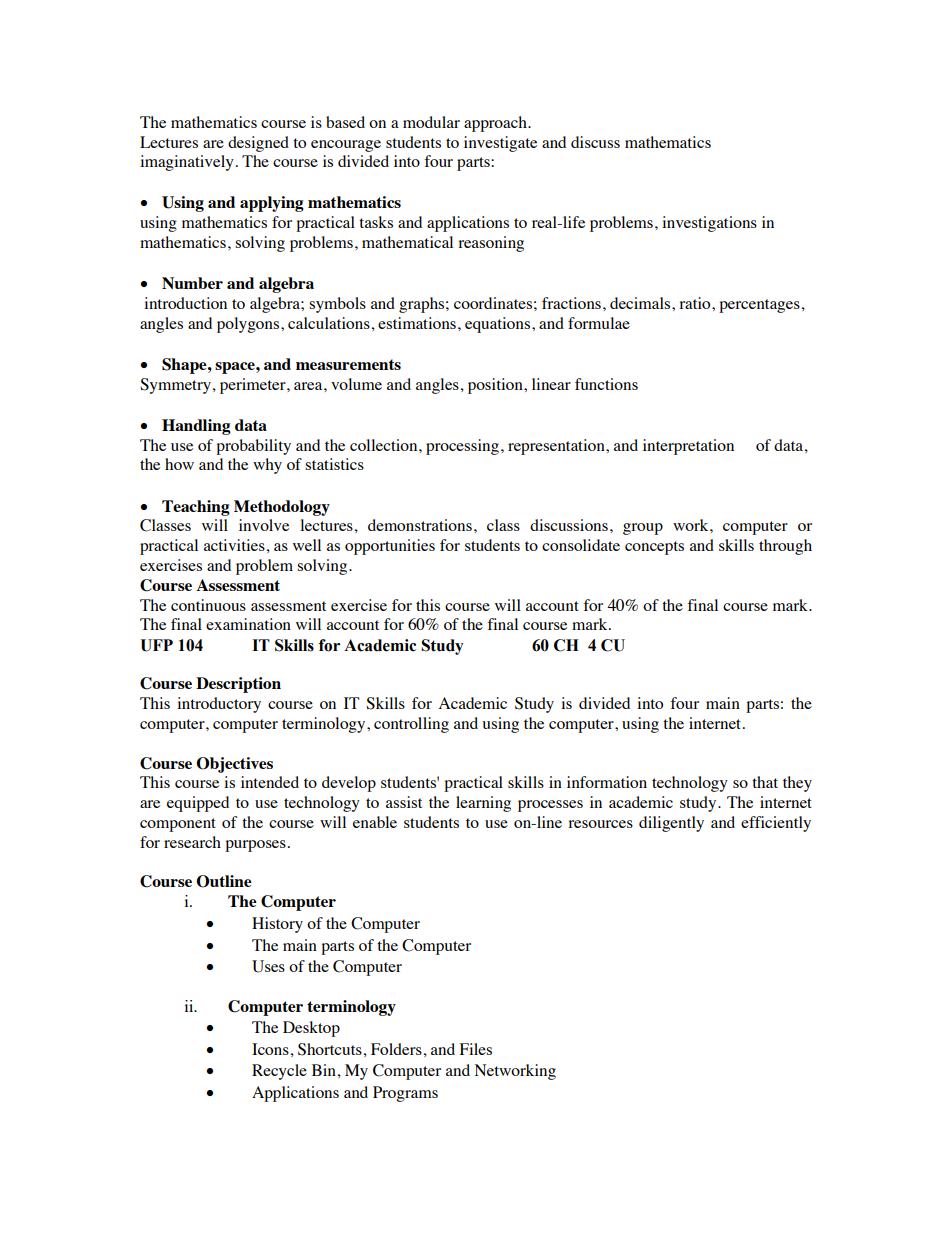 The image size is (952, 1233). Describe the element at coordinates (496, 386) in the page. I see `position` at that location.
